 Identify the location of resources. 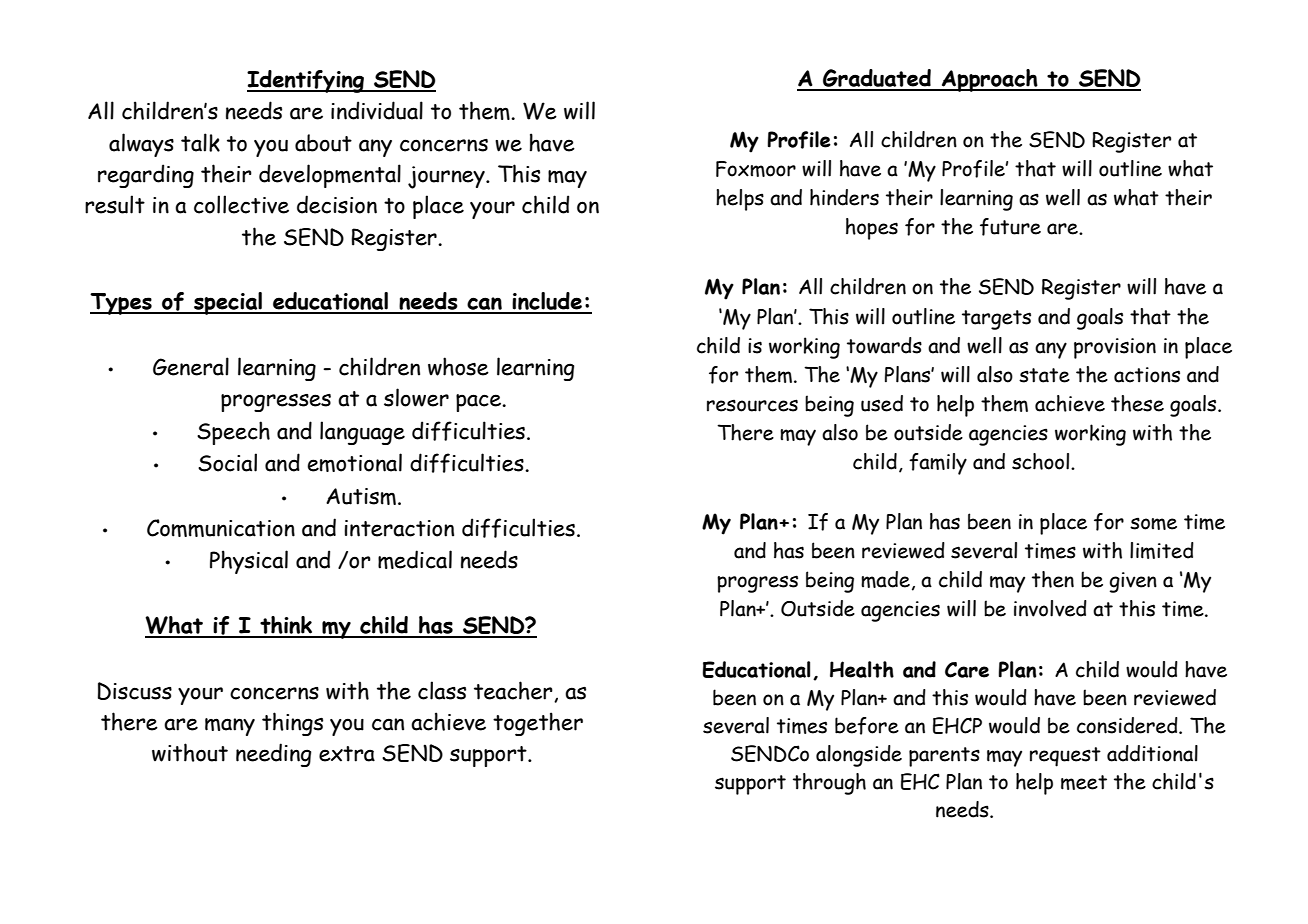
(752, 405).
